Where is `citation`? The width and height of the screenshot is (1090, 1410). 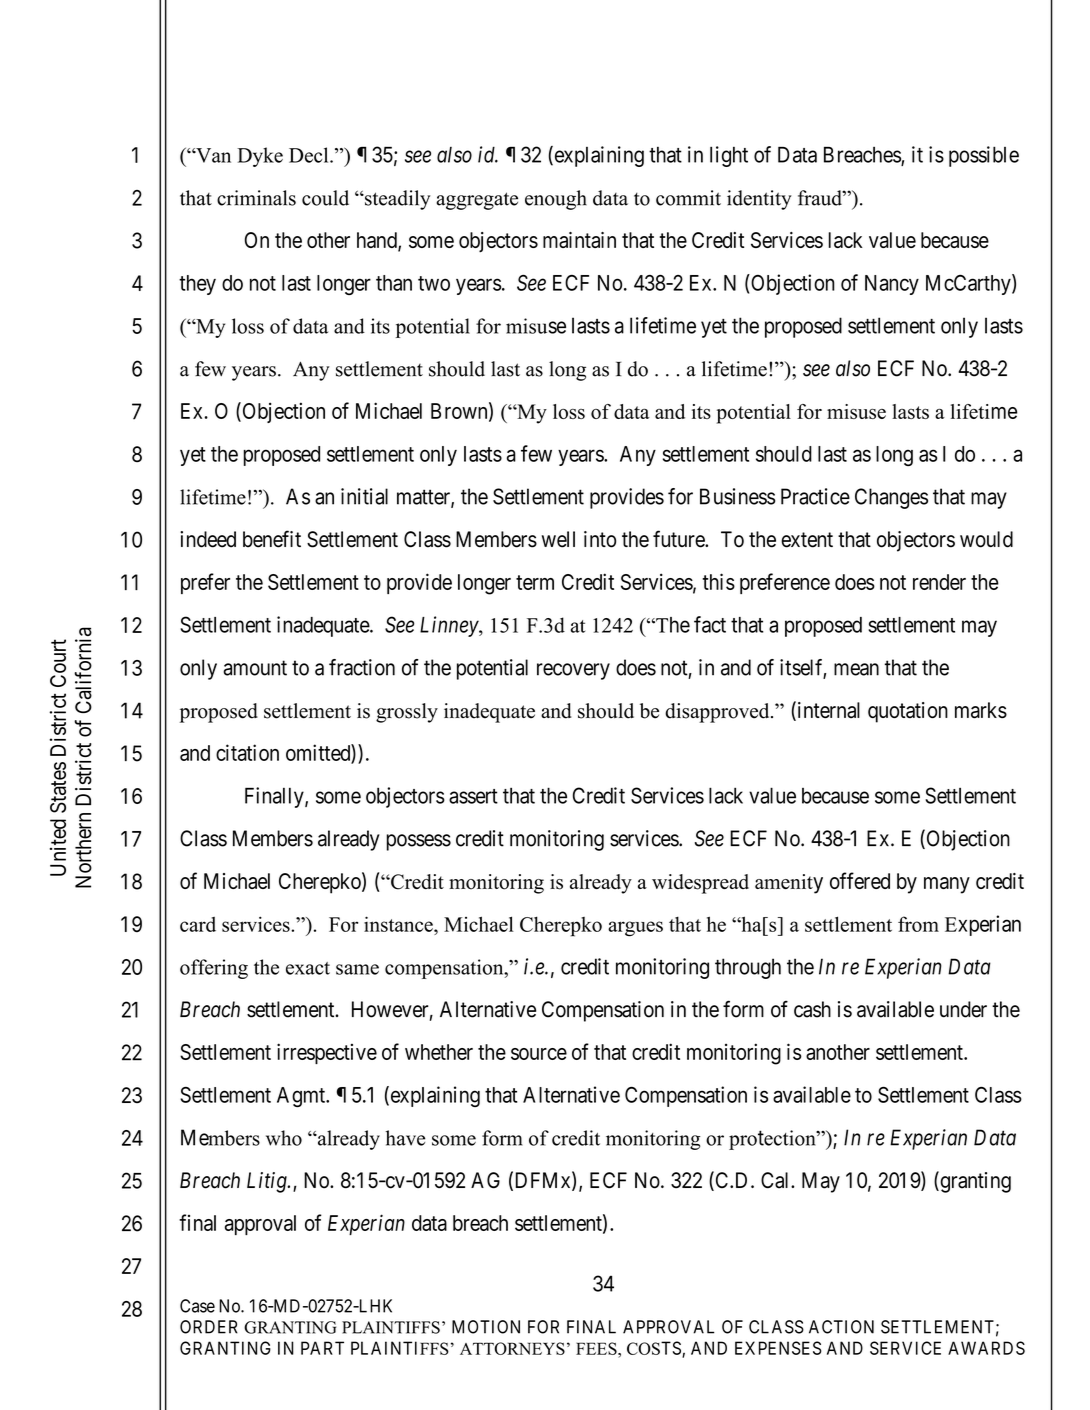 citation is located at coordinates (247, 752).
